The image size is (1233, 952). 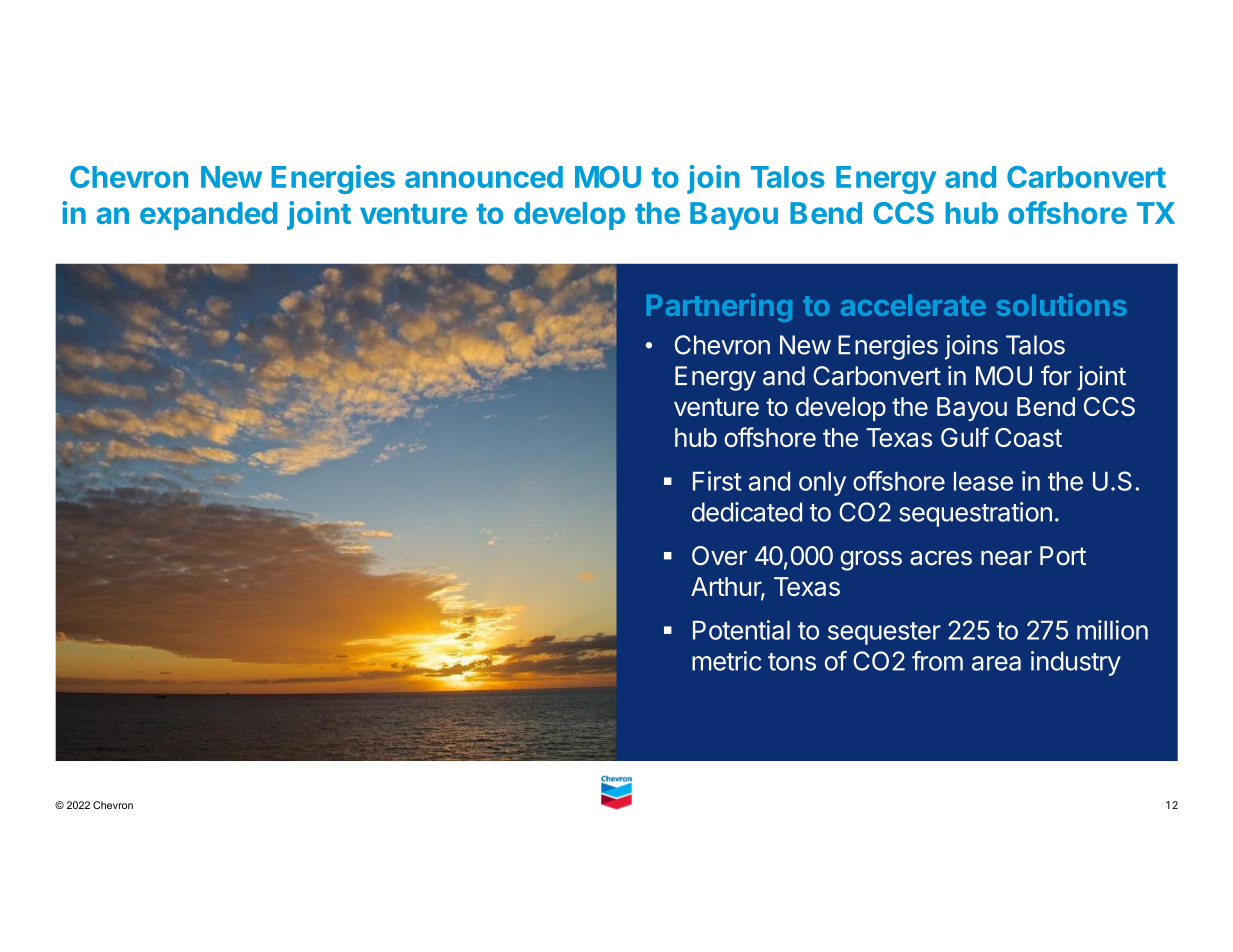 I want to click on metric, so click(x=726, y=661).
